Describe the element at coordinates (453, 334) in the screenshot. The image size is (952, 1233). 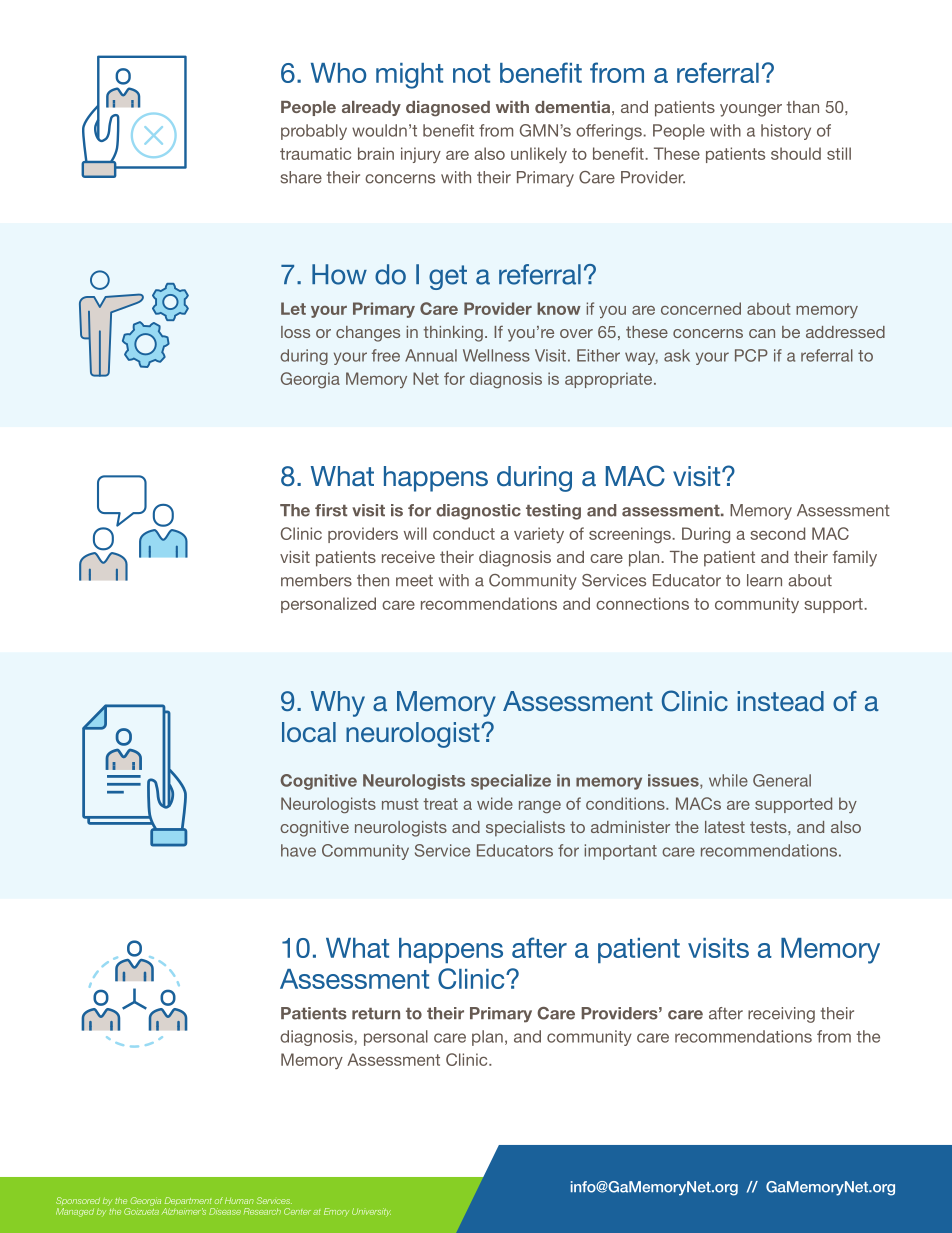
I see `thinking` at that location.
